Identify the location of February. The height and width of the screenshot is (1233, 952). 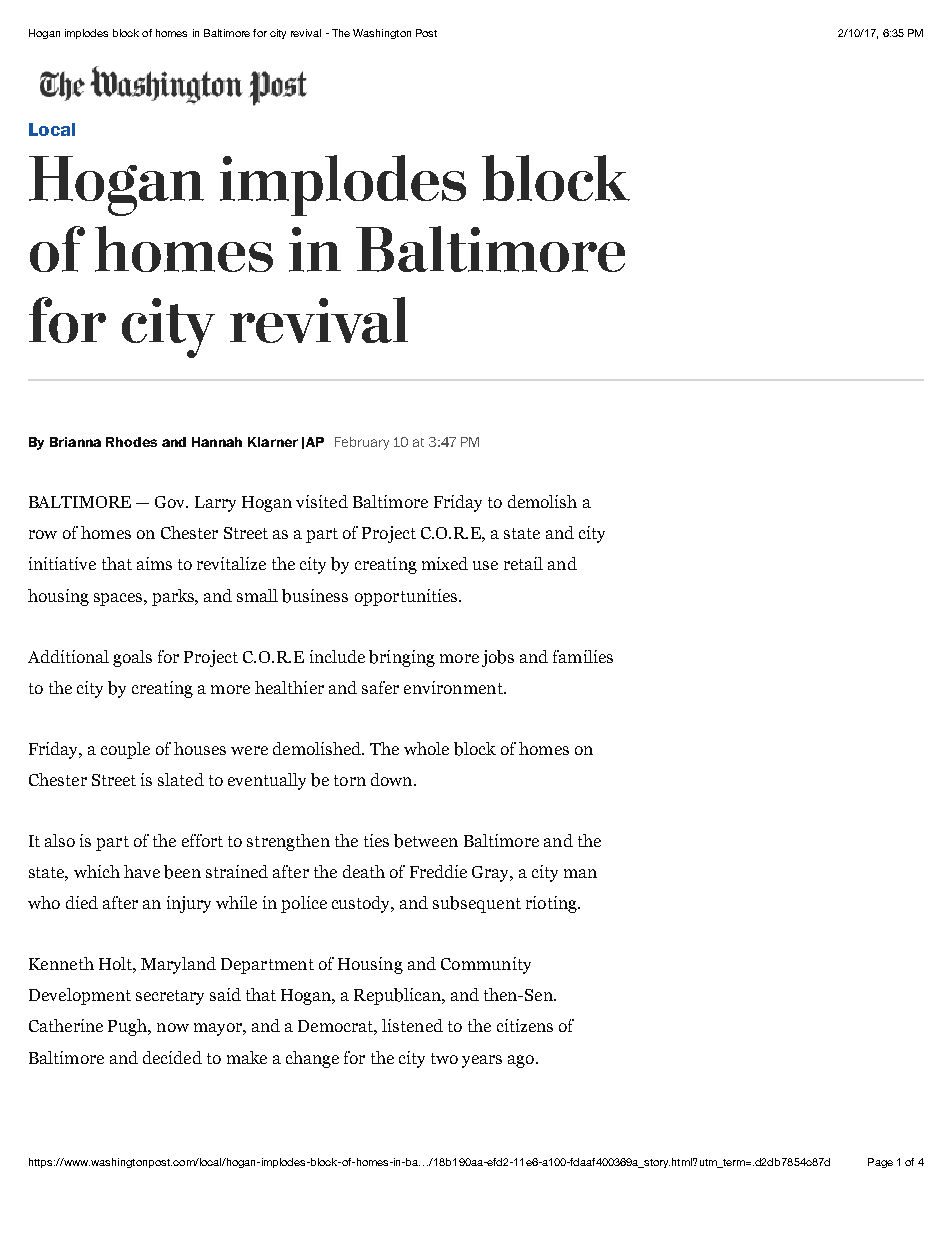
(362, 443).
